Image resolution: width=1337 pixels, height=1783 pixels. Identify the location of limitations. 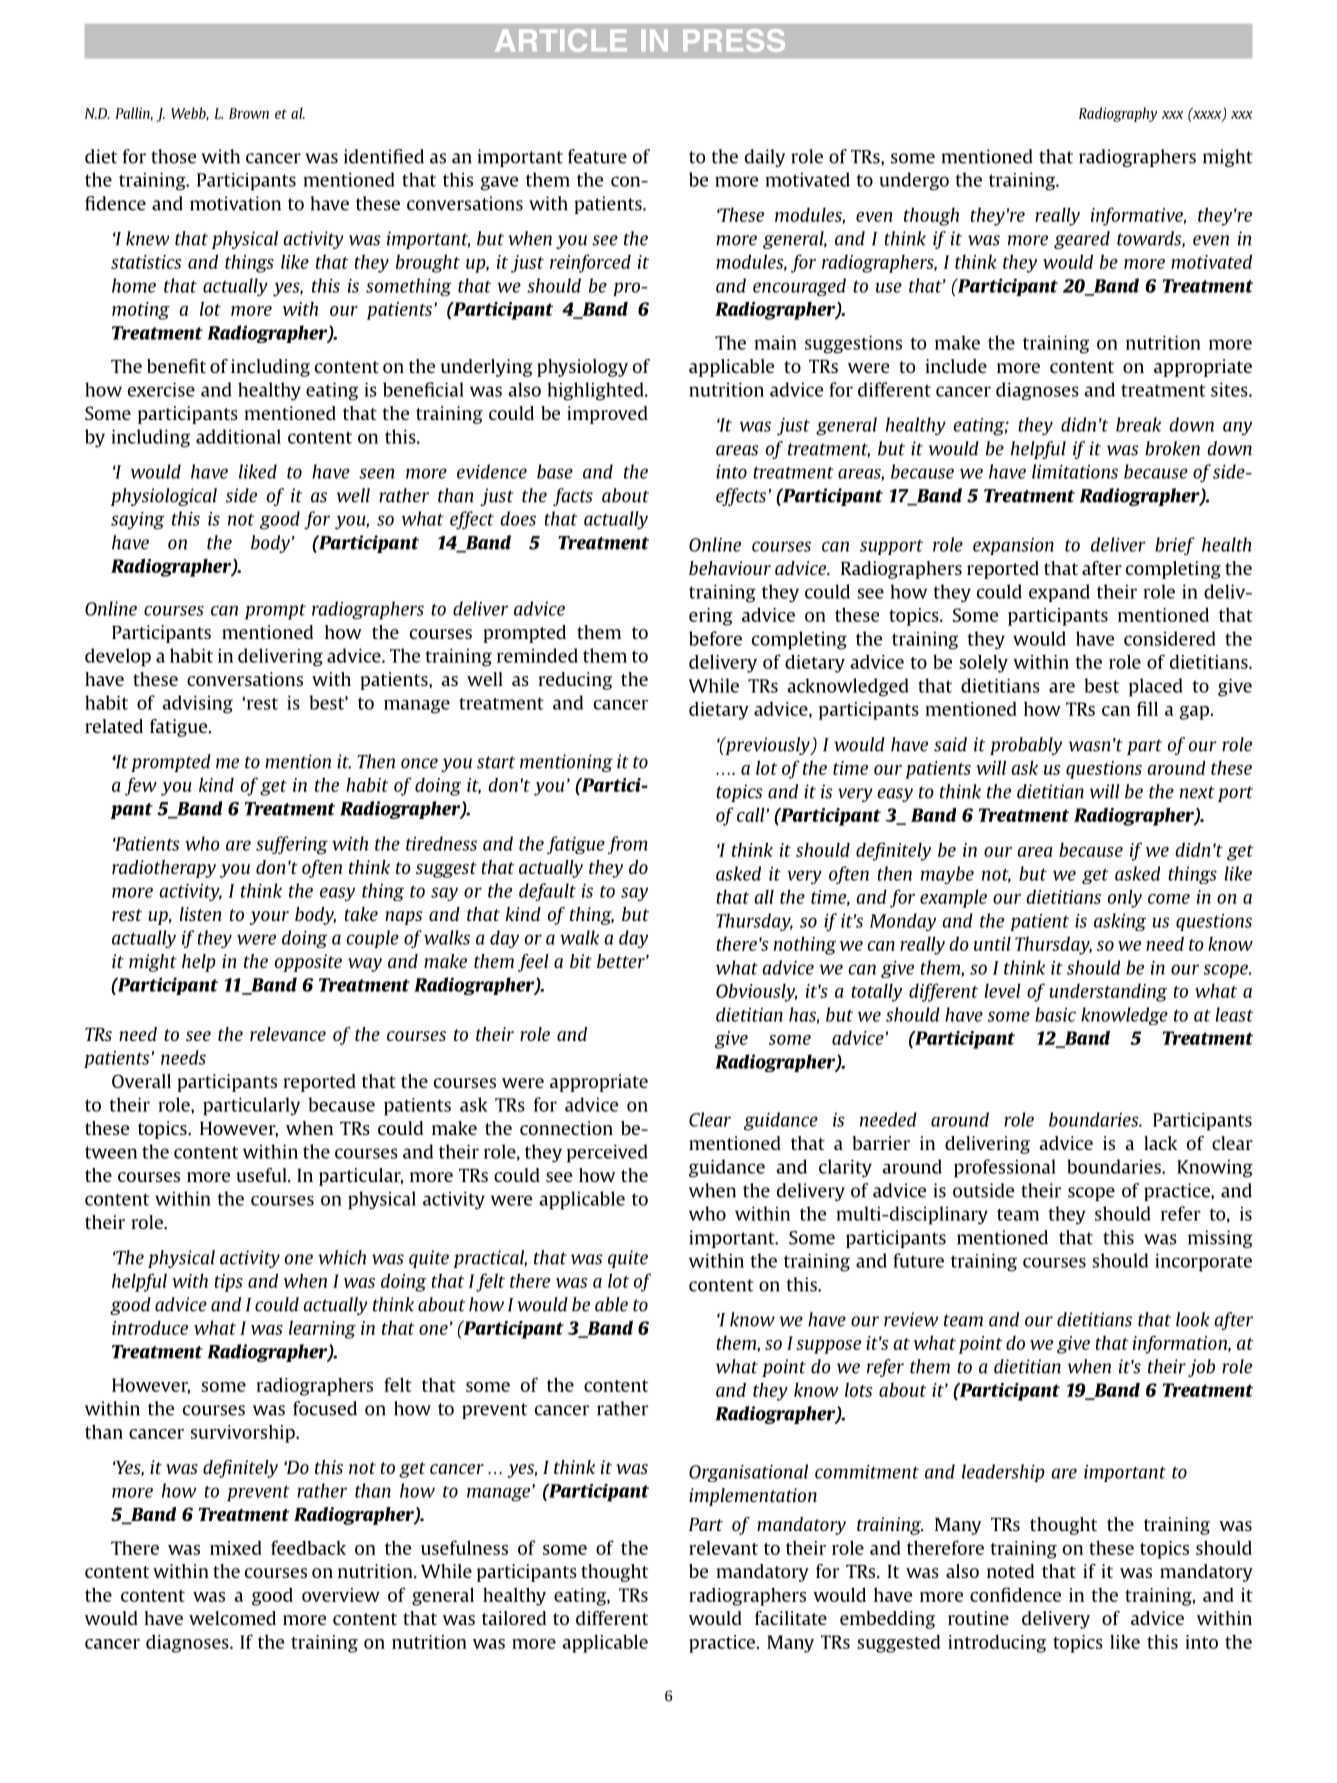
(1075, 471).
